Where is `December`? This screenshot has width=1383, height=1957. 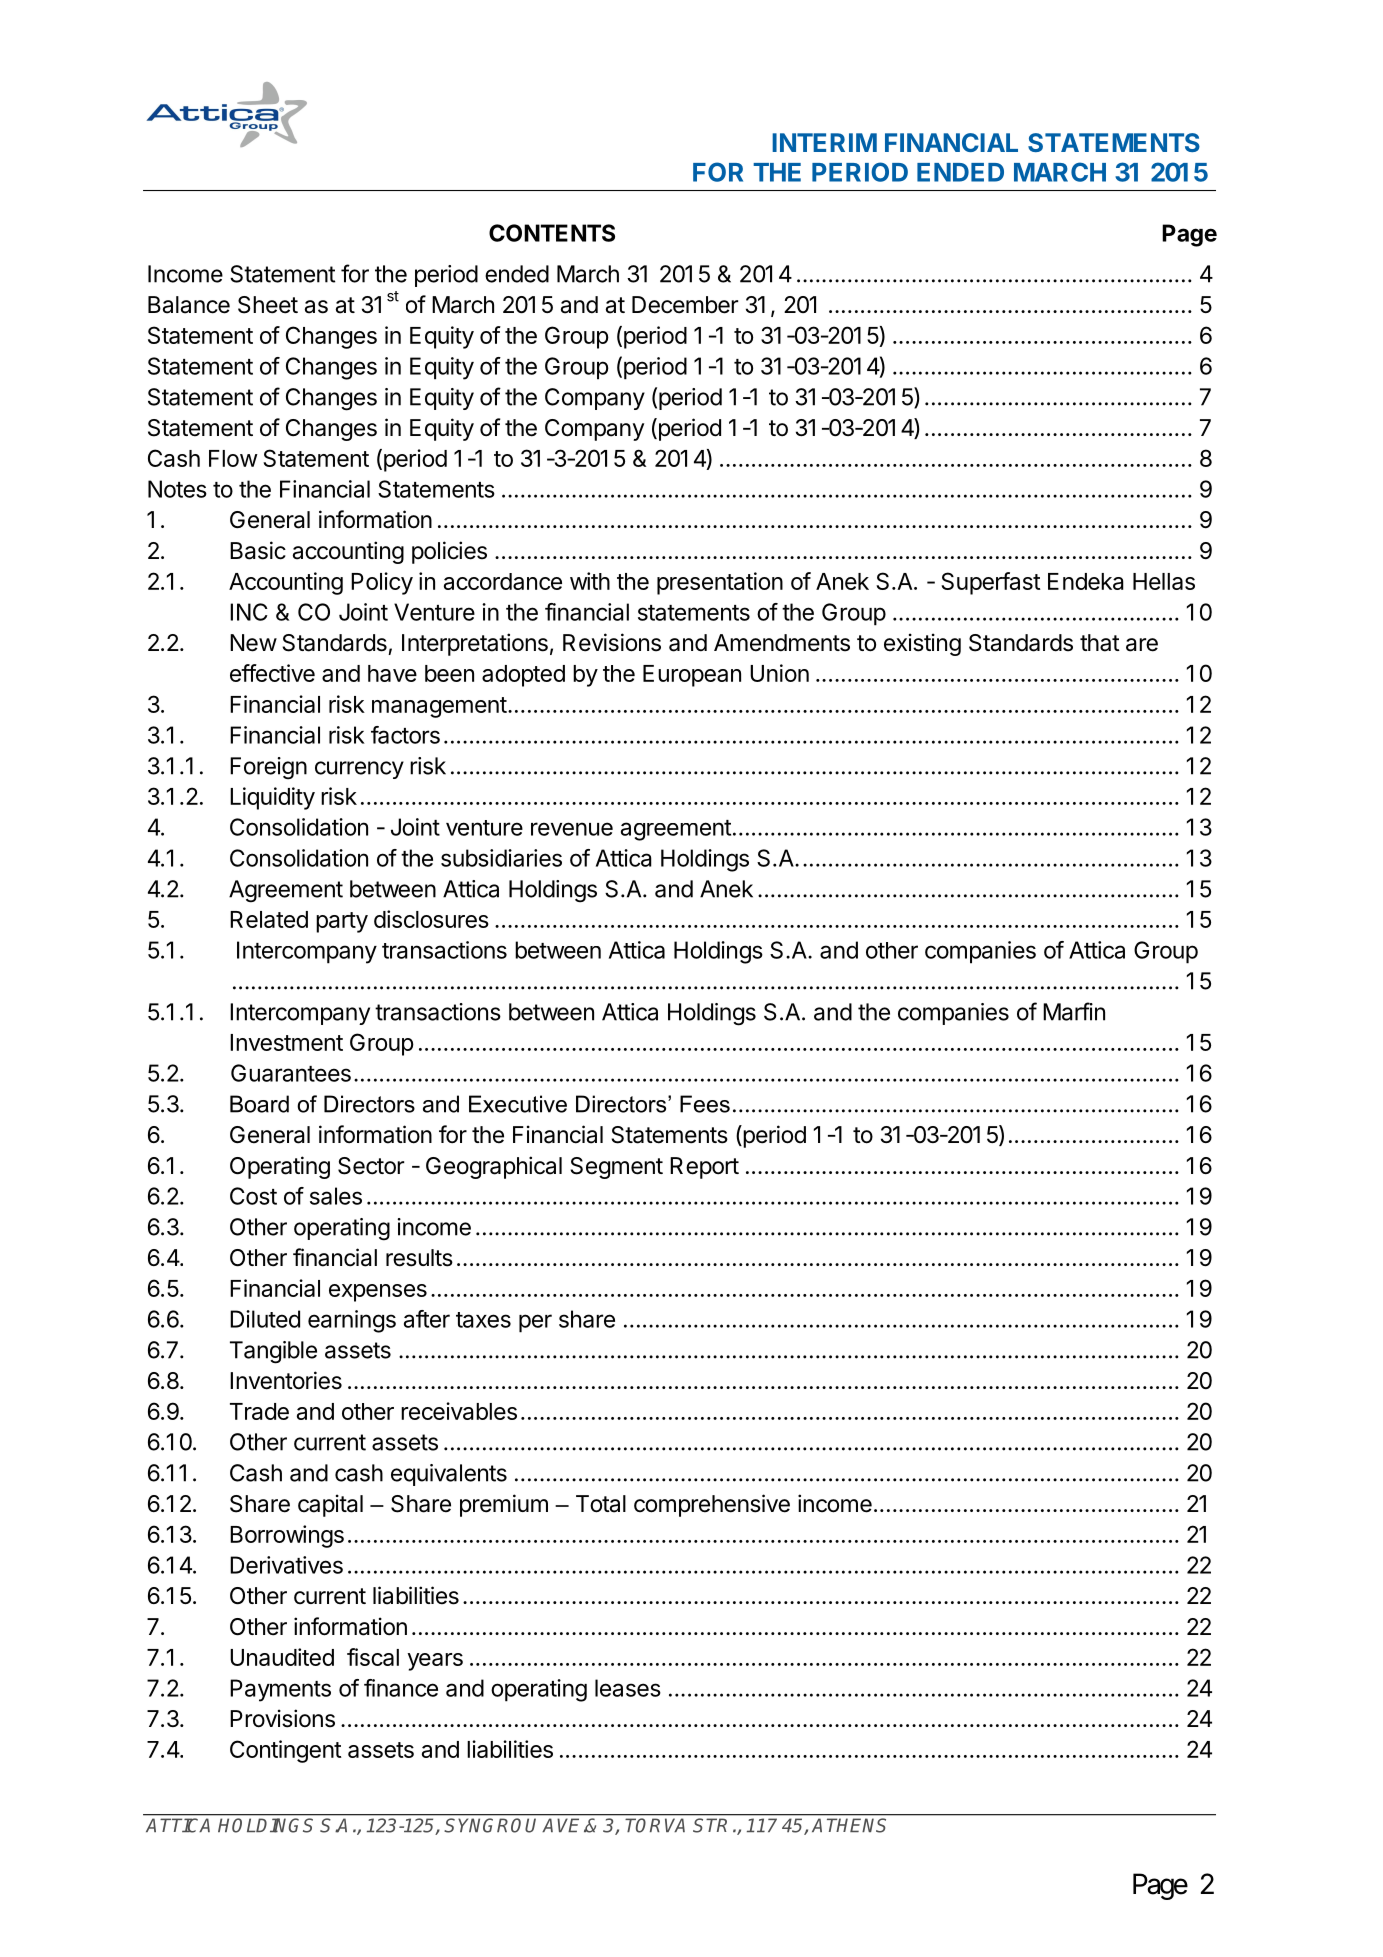 December is located at coordinates (685, 305).
